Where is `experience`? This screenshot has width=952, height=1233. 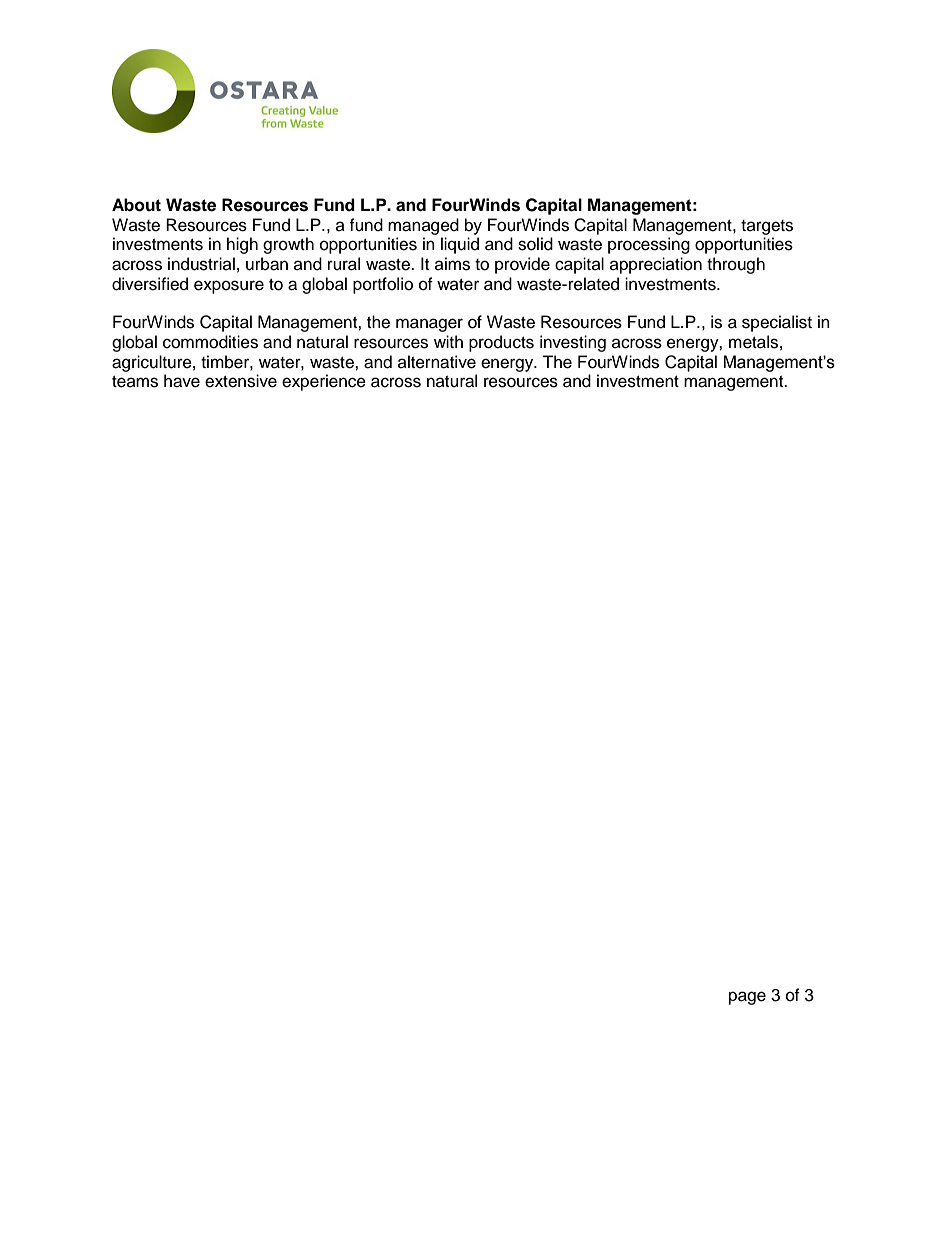
experience is located at coordinates (324, 382).
